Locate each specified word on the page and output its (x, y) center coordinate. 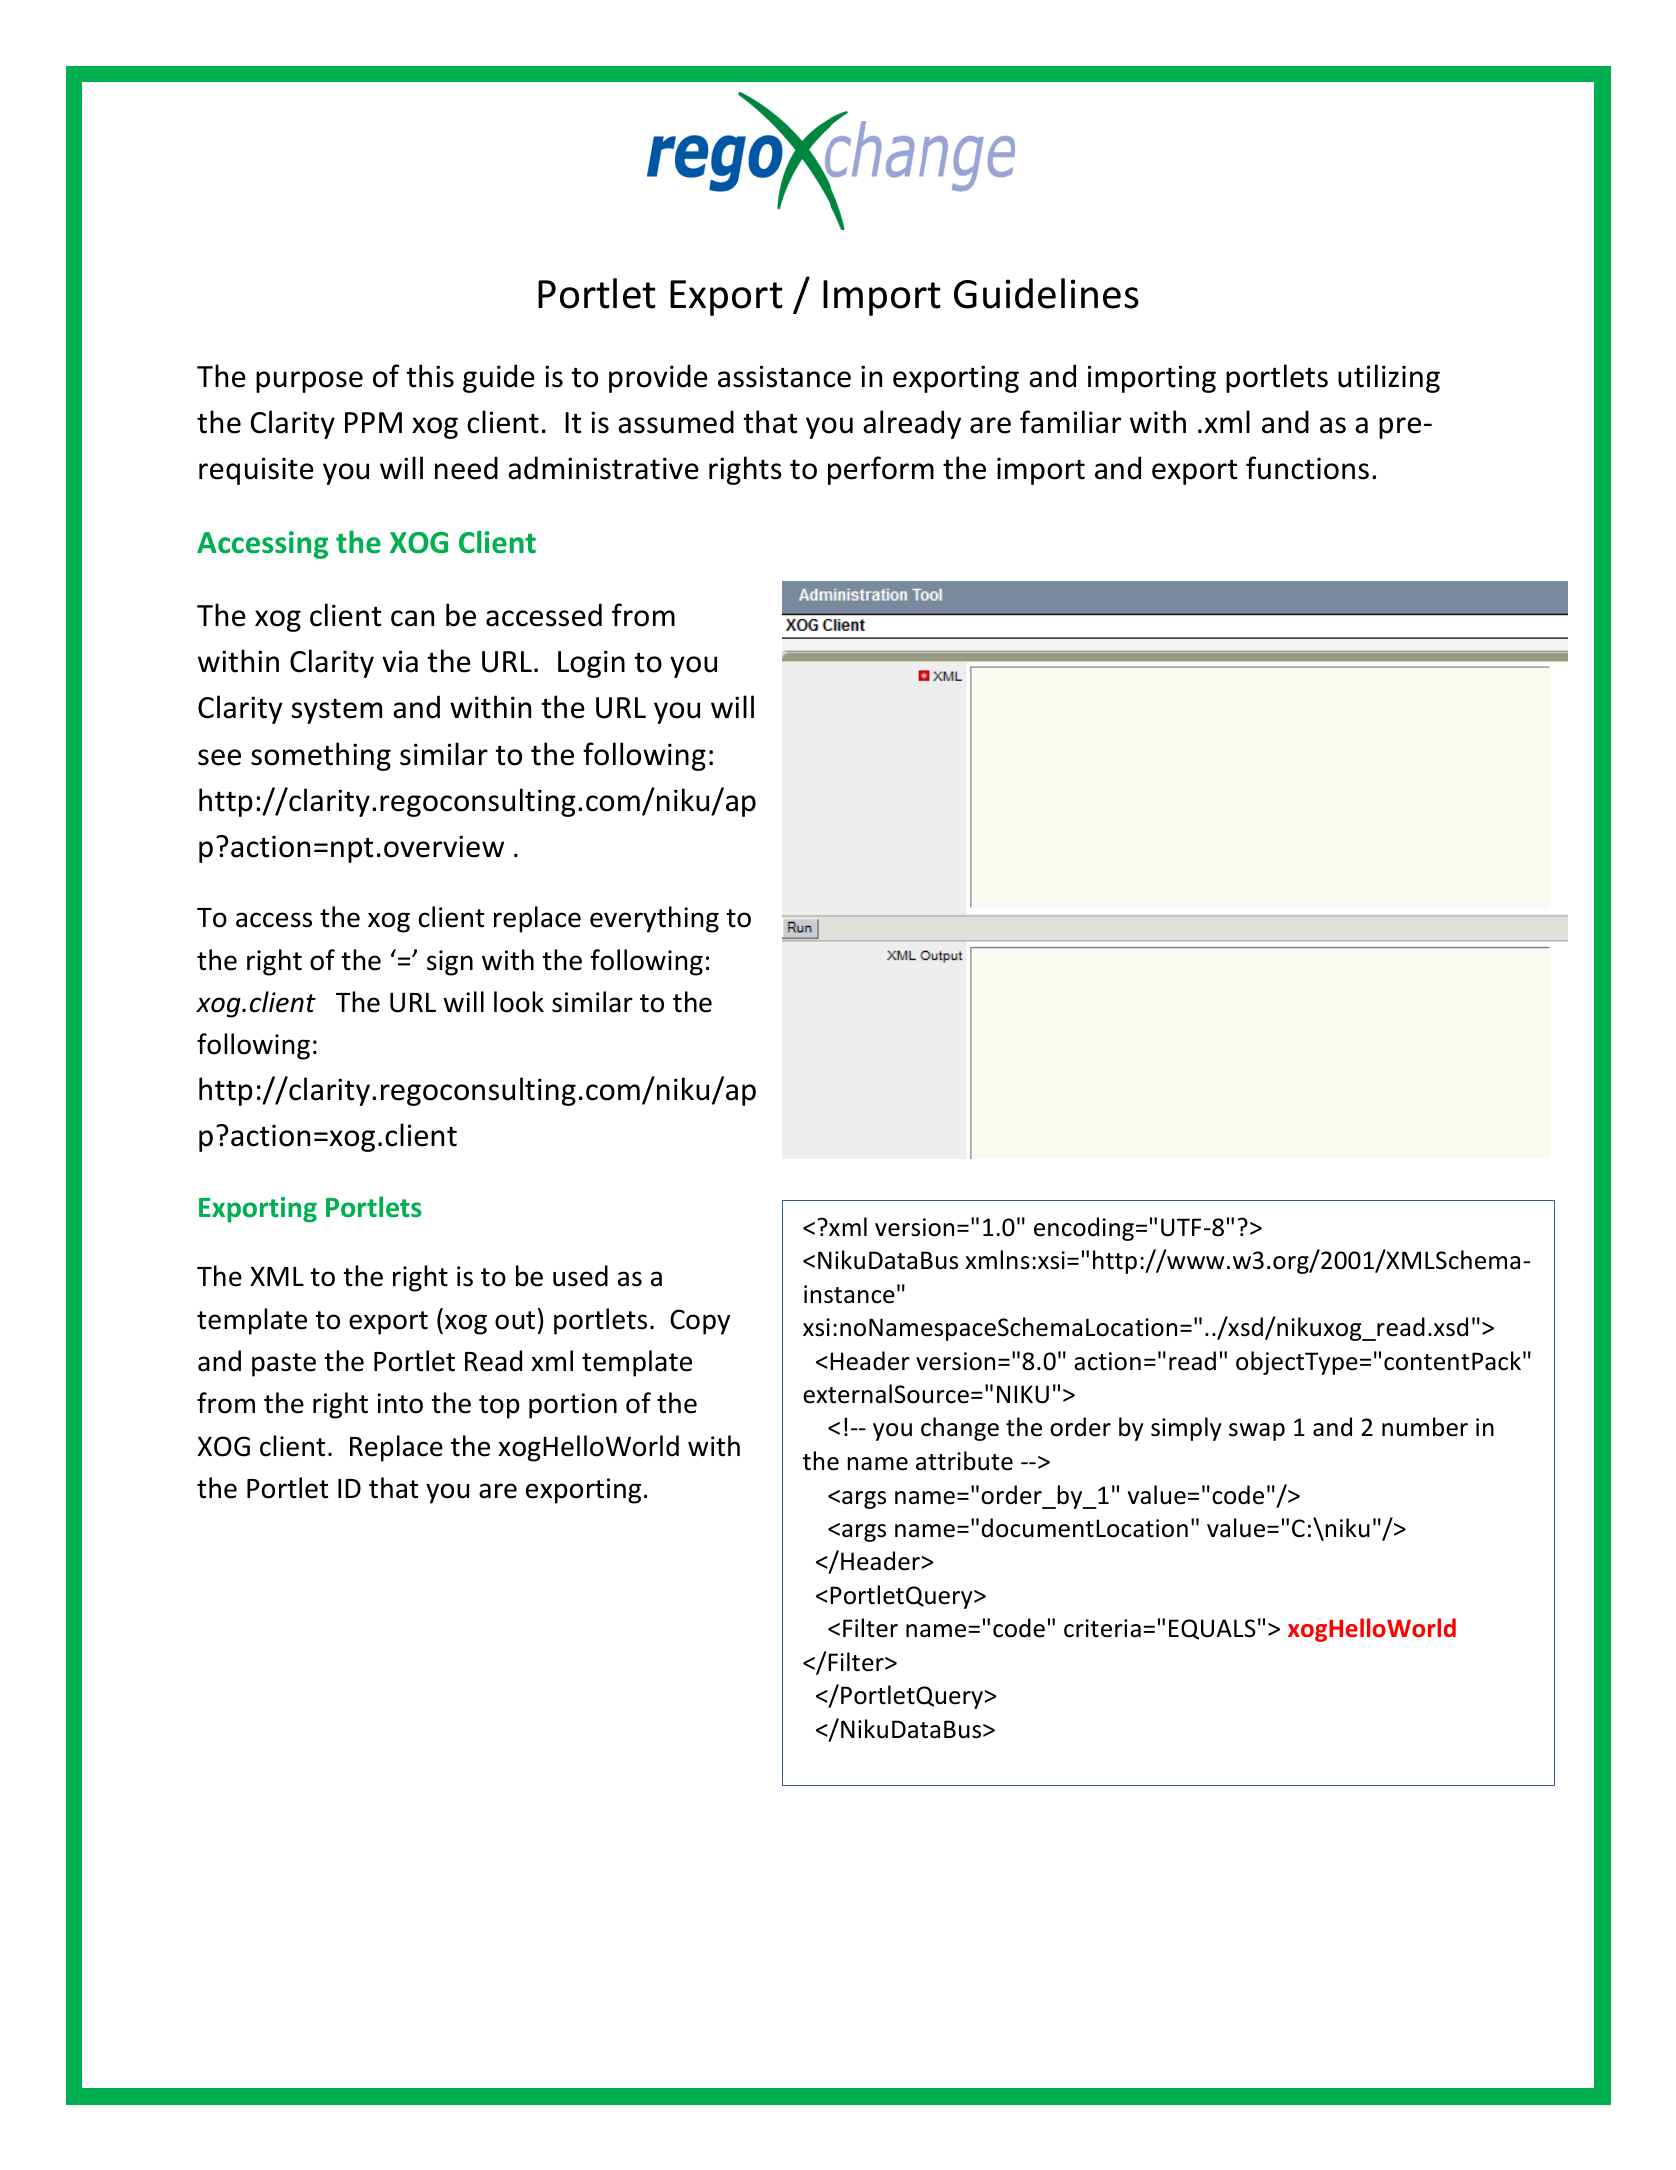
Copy (700, 1322)
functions (1307, 468)
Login (591, 664)
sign (450, 963)
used (580, 1276)
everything (654, 919)
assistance (784, 376)
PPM (373, 422)
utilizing (1389, 378)
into (400, 1403)
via (400, 661)
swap (1257, 1432)
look (519, 1002)
